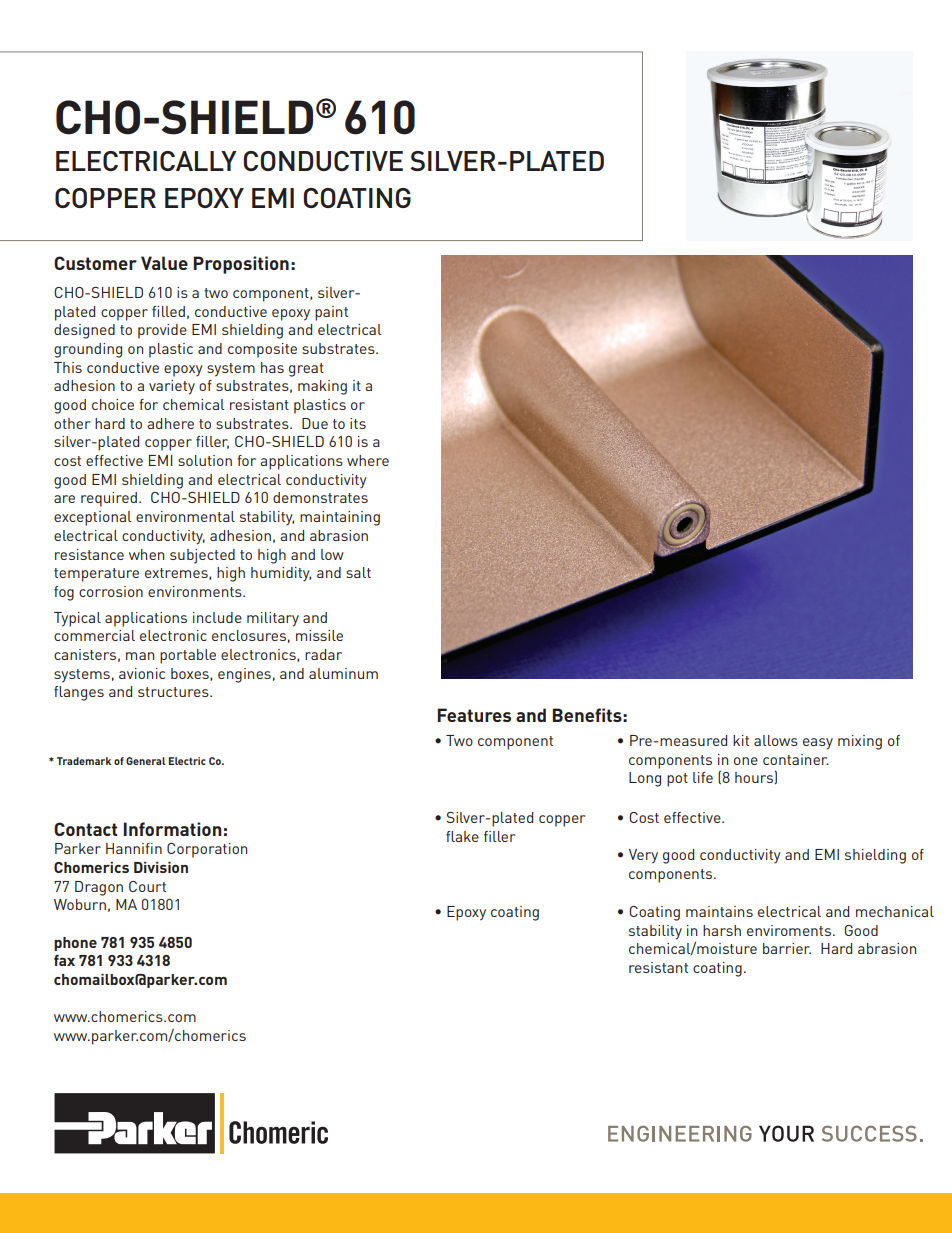 The height and width of the screenshot is (1233, 952). What do you see at coordinates (217, 617) in the screenshot?
I see `include` at bounding box center [217, 617].
